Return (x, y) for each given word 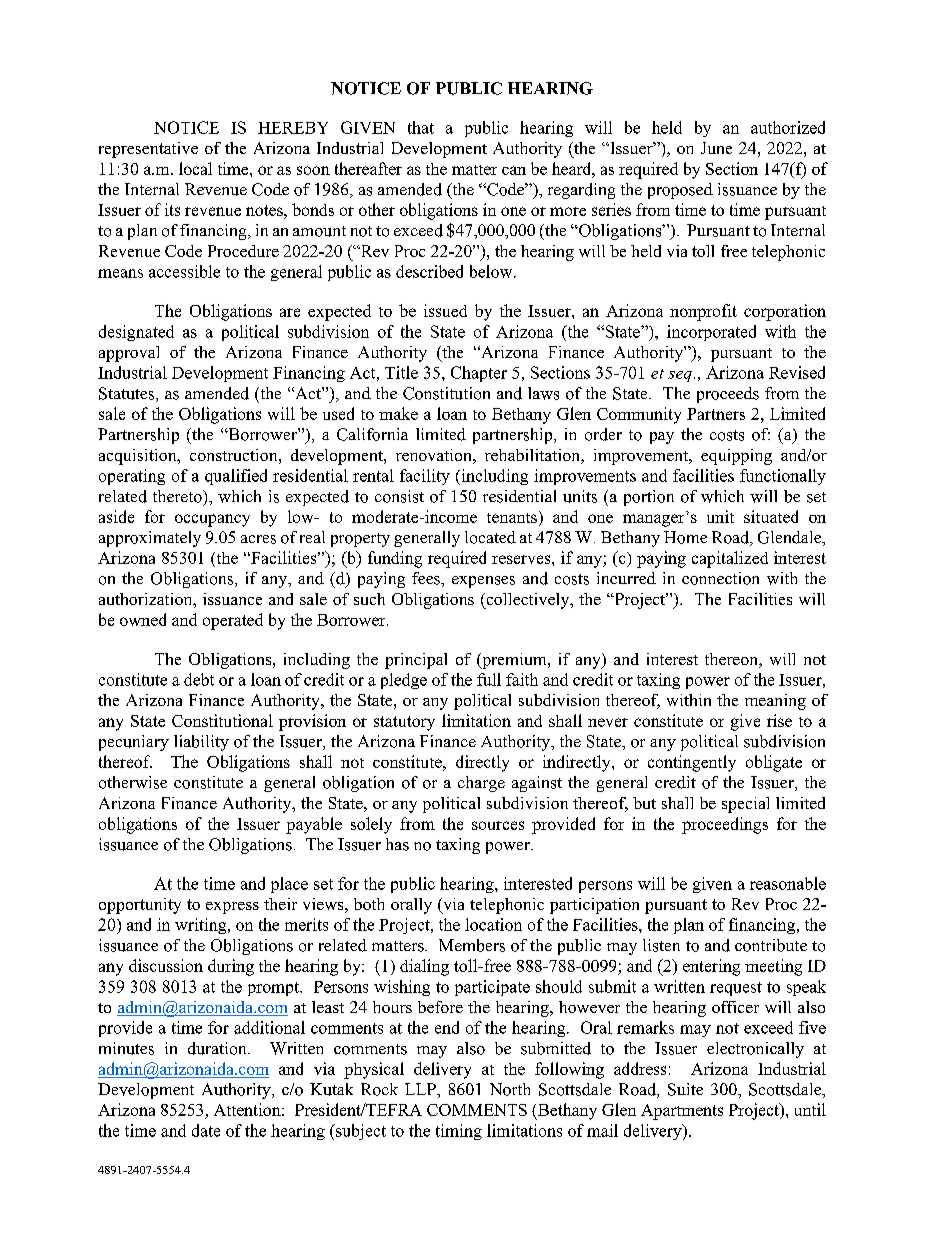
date (206, 1130)
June (716, 148)
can (514, 170)
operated (233, 621)
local (195, 168)
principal (416, 661)
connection (720, 578)
